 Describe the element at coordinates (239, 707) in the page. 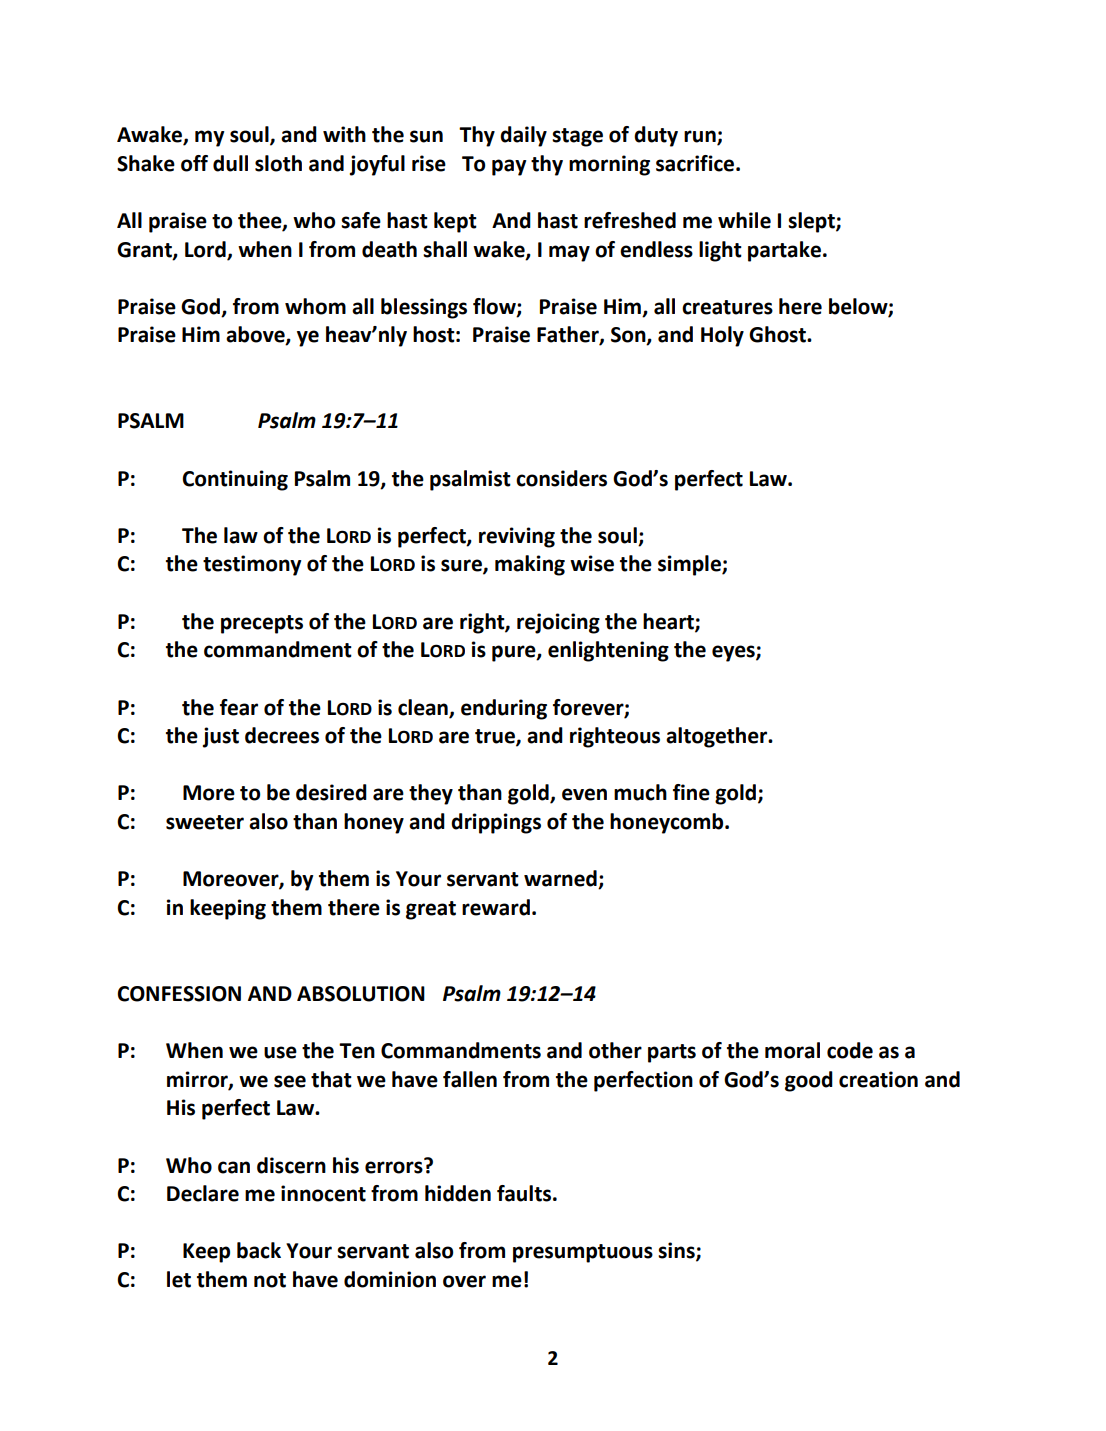

I see `fear` at that location.
